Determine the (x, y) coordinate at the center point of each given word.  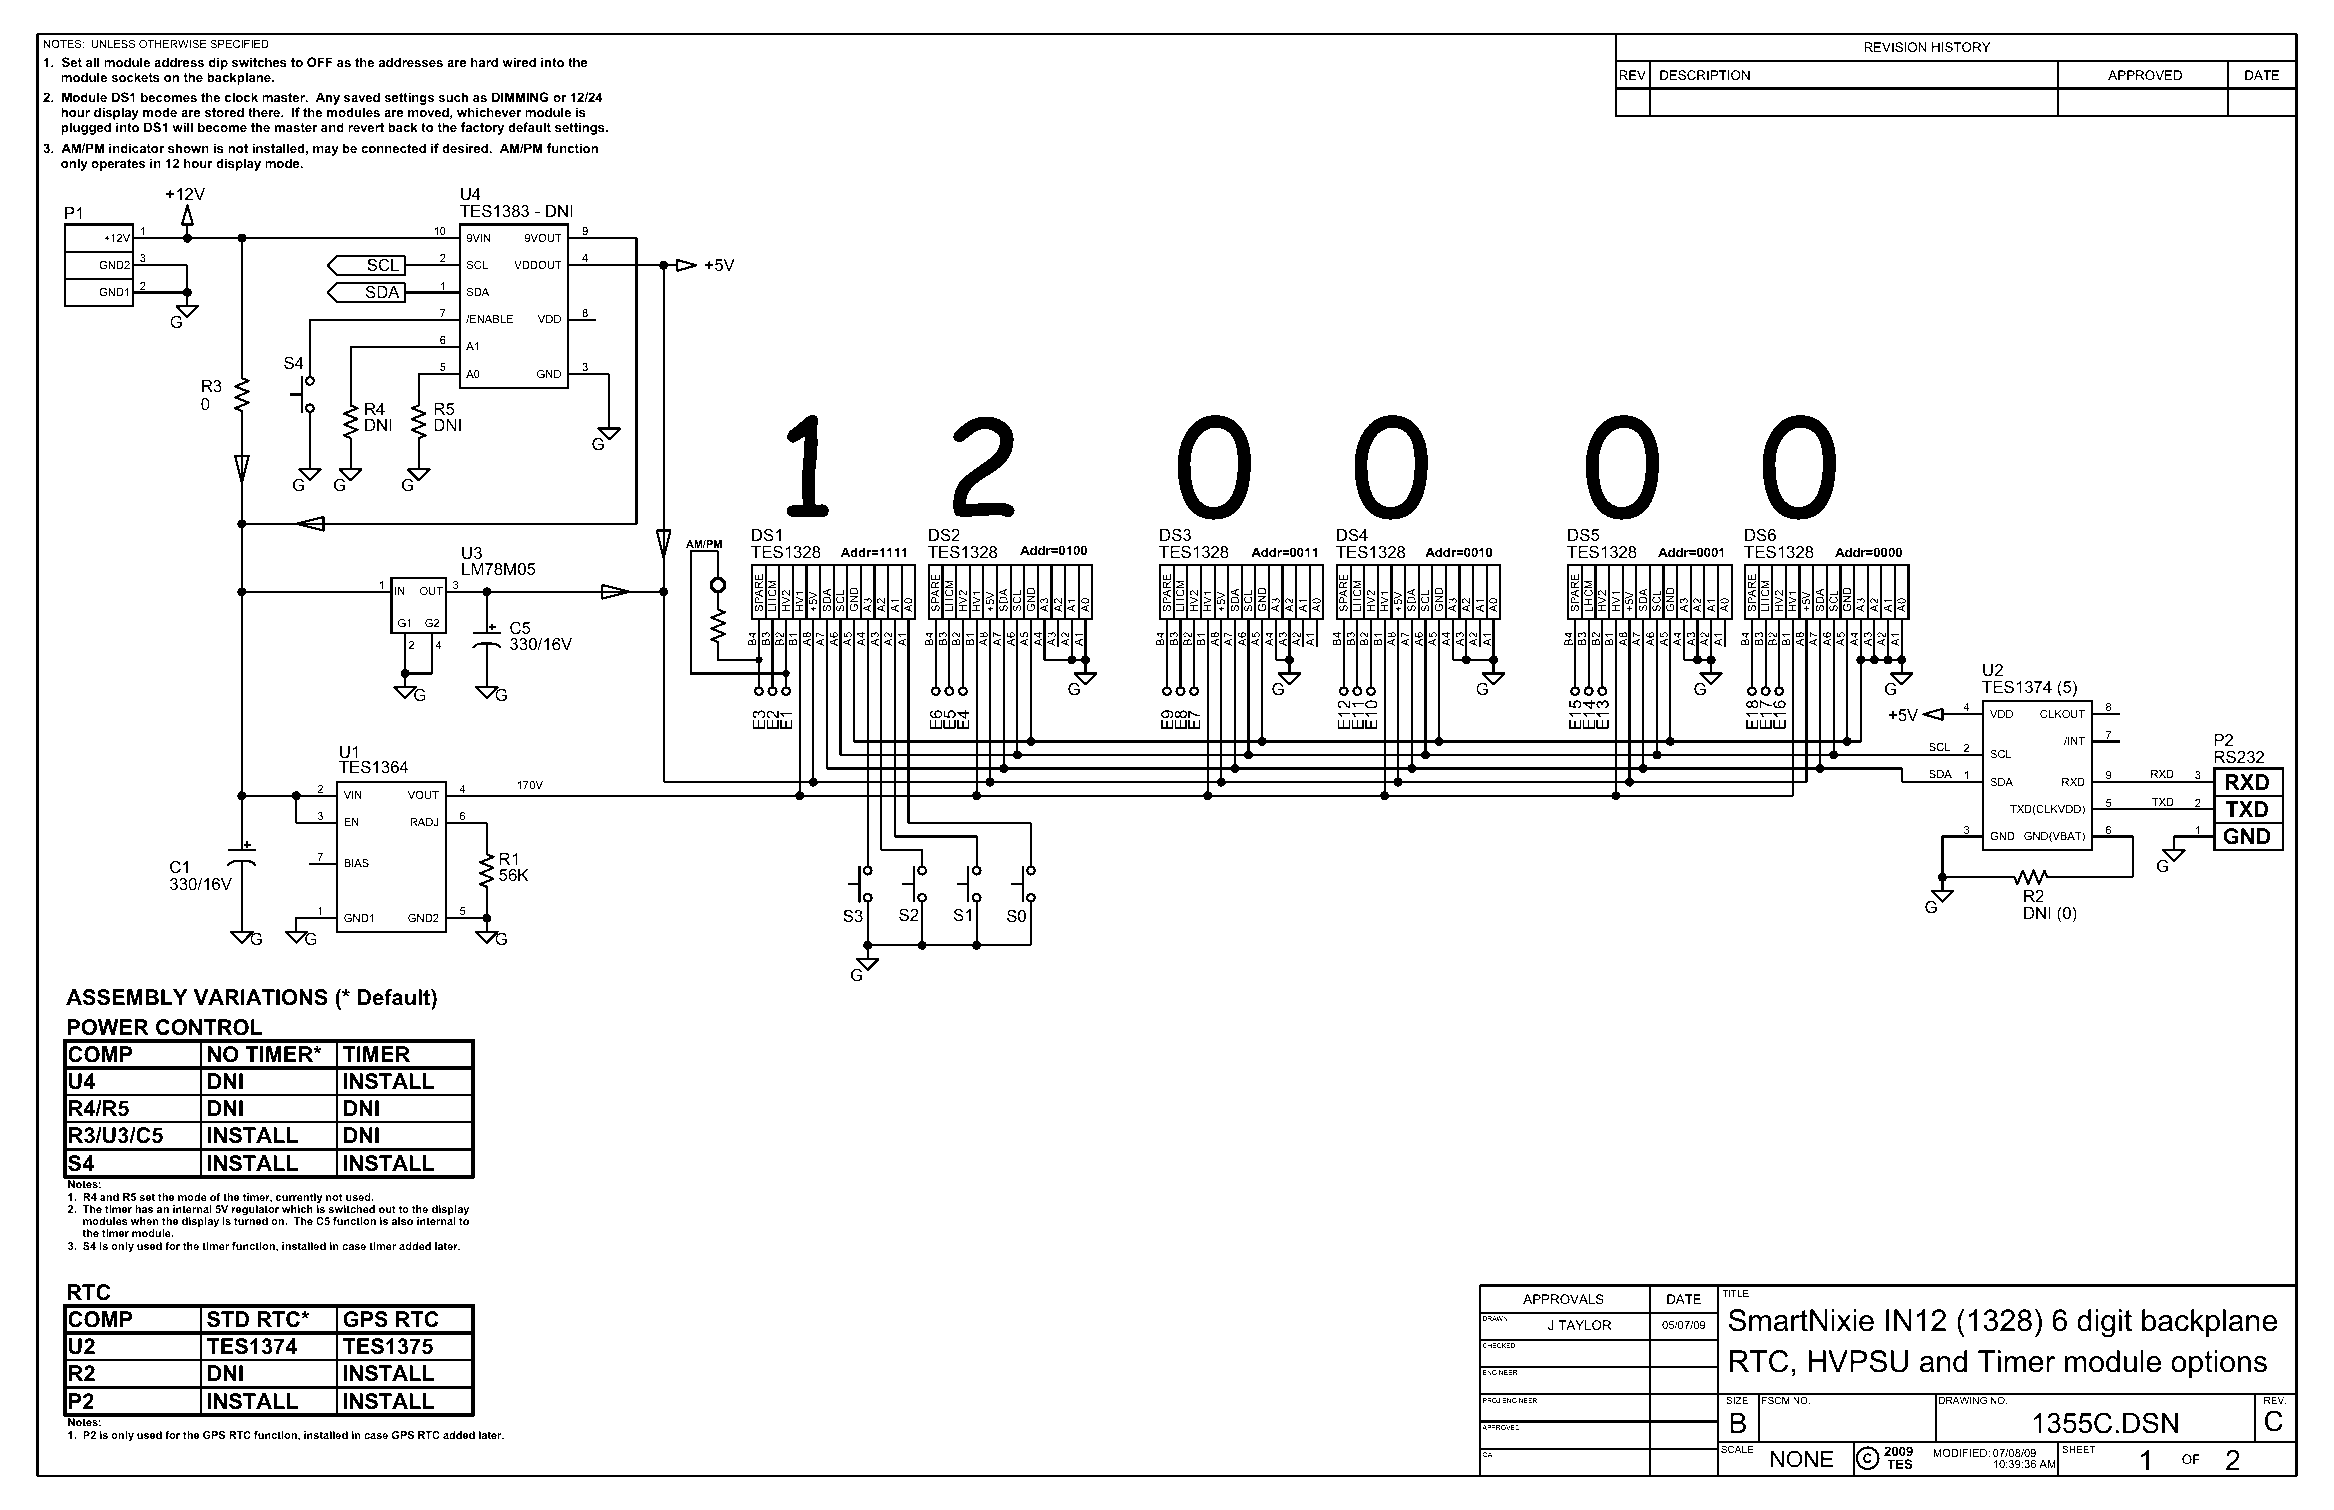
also (402, 1221)
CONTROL (209, 1027)
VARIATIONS (261, 997)
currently (299, 1199)
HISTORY (1961, 47)
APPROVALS (1563, 1299)
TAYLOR (1585, 1325)
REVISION (1895, 47)
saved (362, 97)
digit (2104, 1323)
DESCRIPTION (1705, 75)
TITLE (1735, 1293)
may (326, 151)
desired (466, 148)
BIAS (356, 863)
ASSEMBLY (127, 997)
